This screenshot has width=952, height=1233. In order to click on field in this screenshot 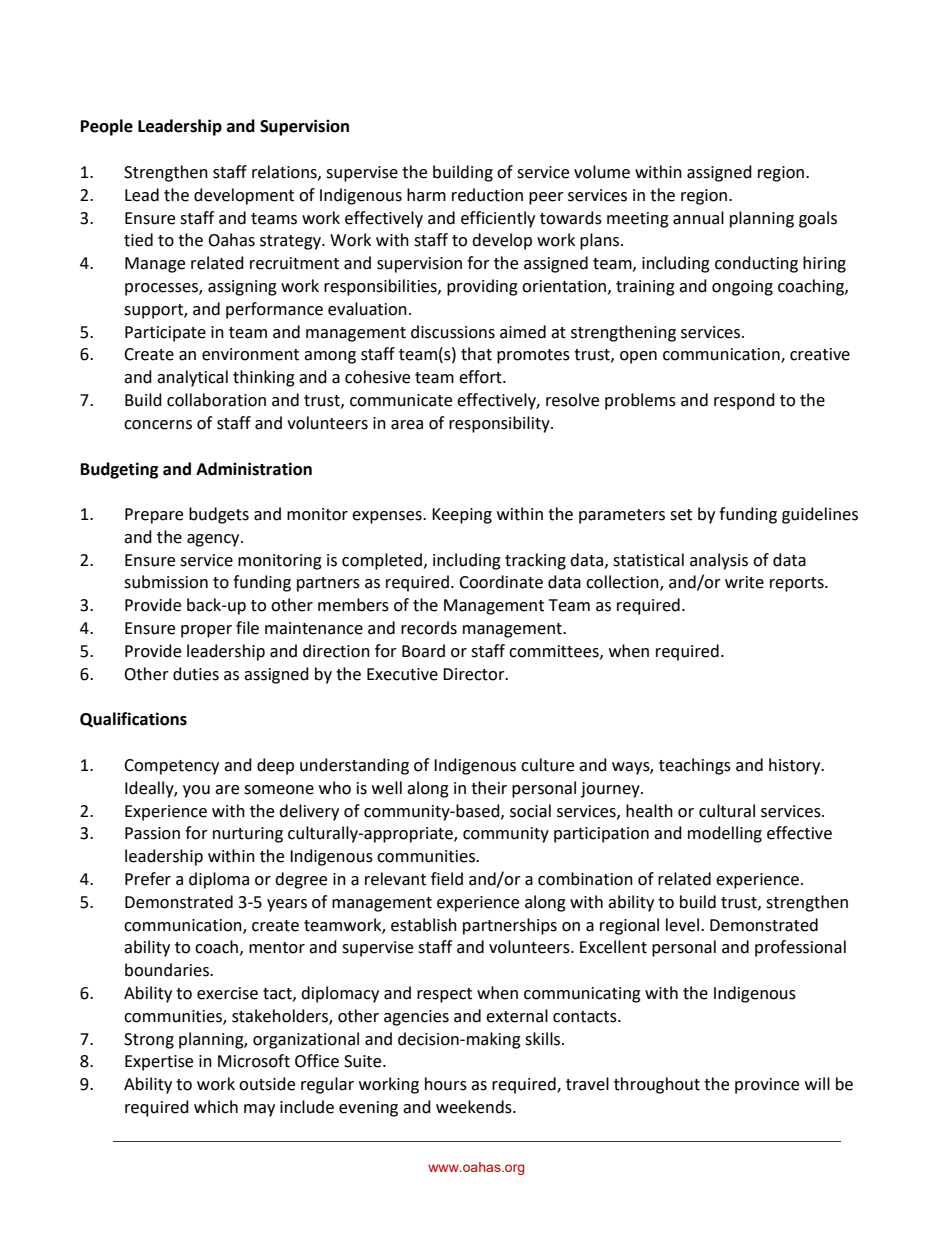, I will do `click(447, 879)`.
